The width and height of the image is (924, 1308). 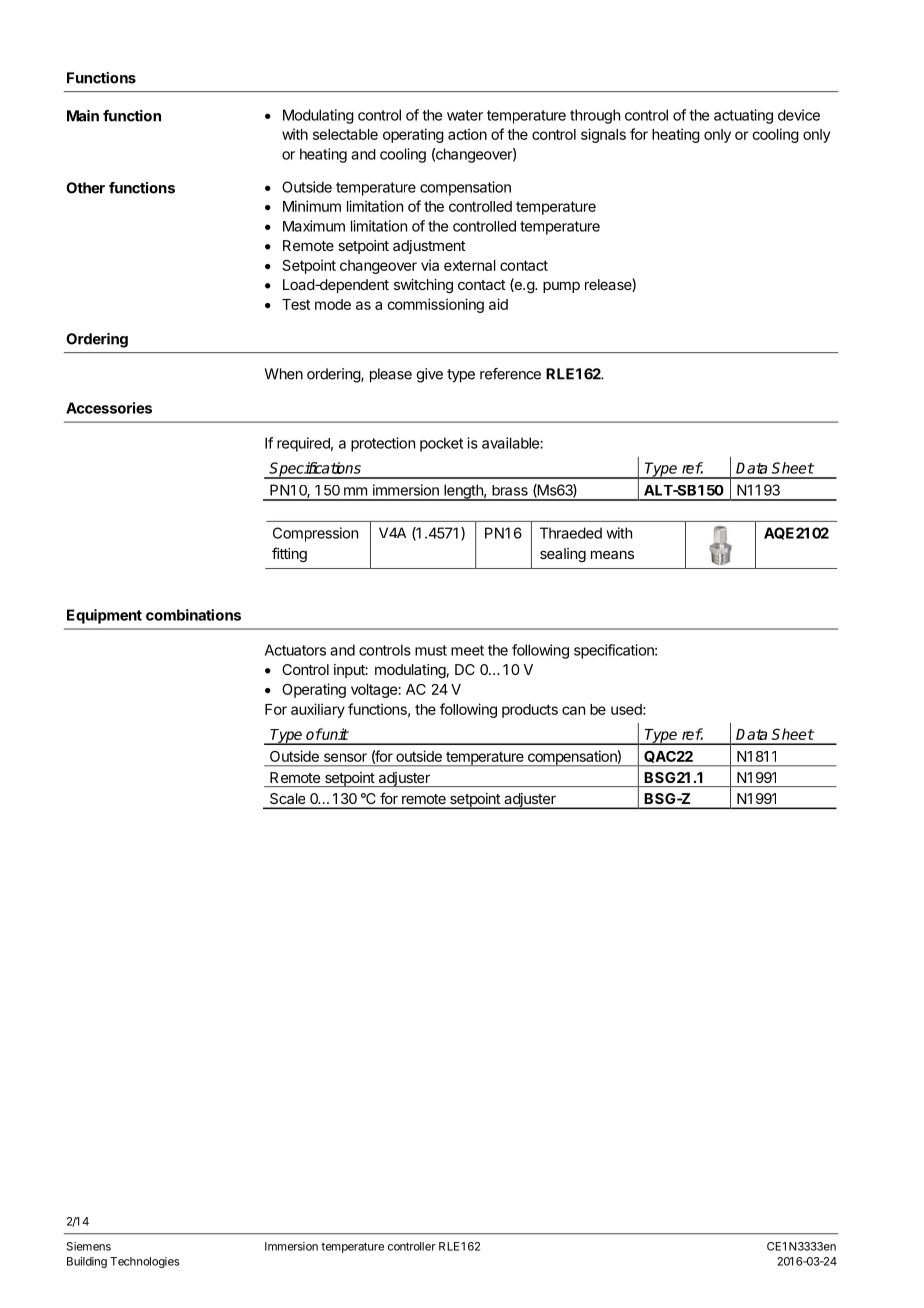 What do you see at coordinates (83, 116) in the image?
I see `Main` at bounding box center [83, 116].
